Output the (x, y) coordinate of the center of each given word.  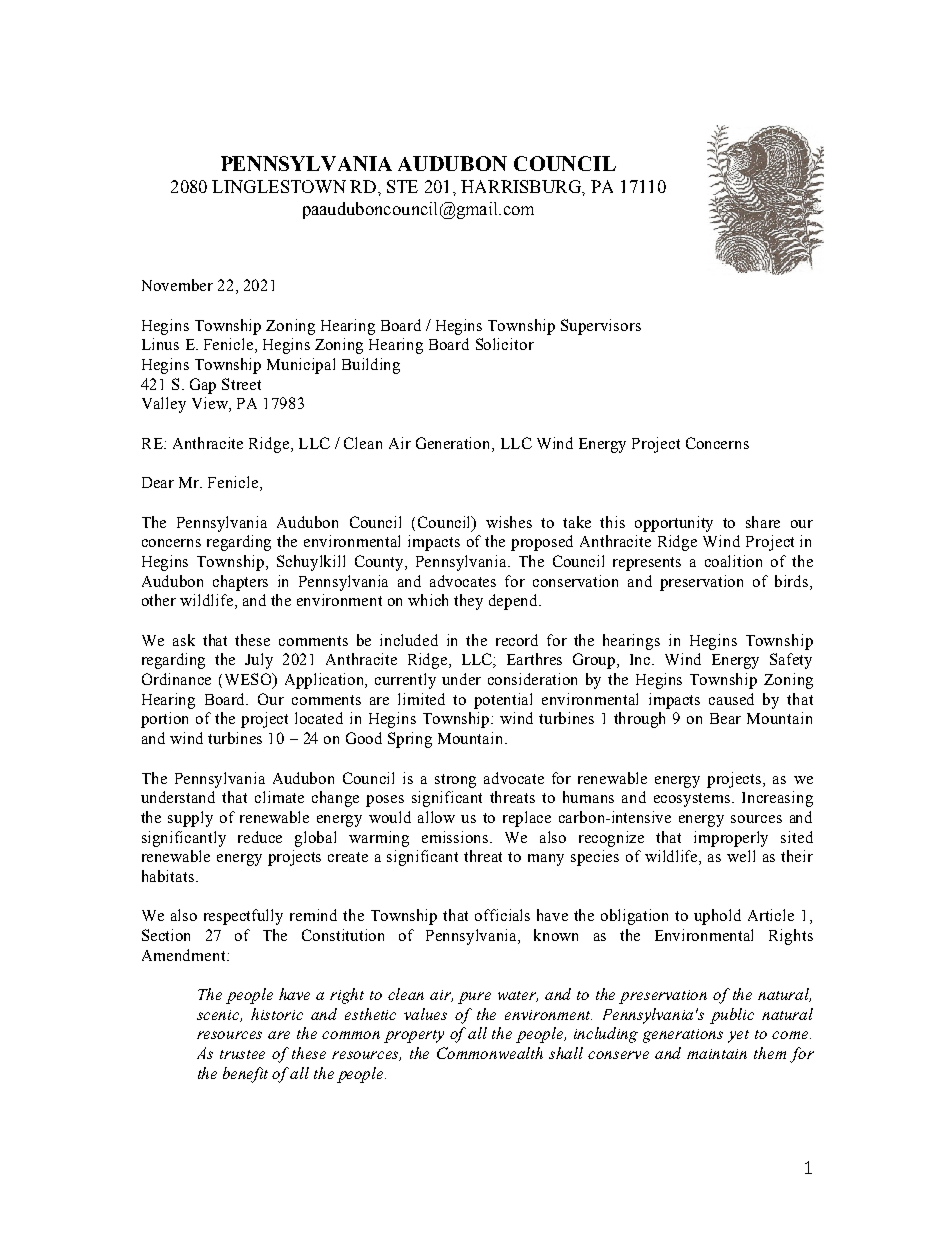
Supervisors (601, 327)
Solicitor (505, 344)
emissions (456, 837)
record (517, 640)
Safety (791, 661)
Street (241, 384)
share (763, 522)
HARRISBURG (522, 186)
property (414, 1036)
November (177, 285)
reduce (260, 837)
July (259, 661)
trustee (242, 1054)
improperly (731, 839)
